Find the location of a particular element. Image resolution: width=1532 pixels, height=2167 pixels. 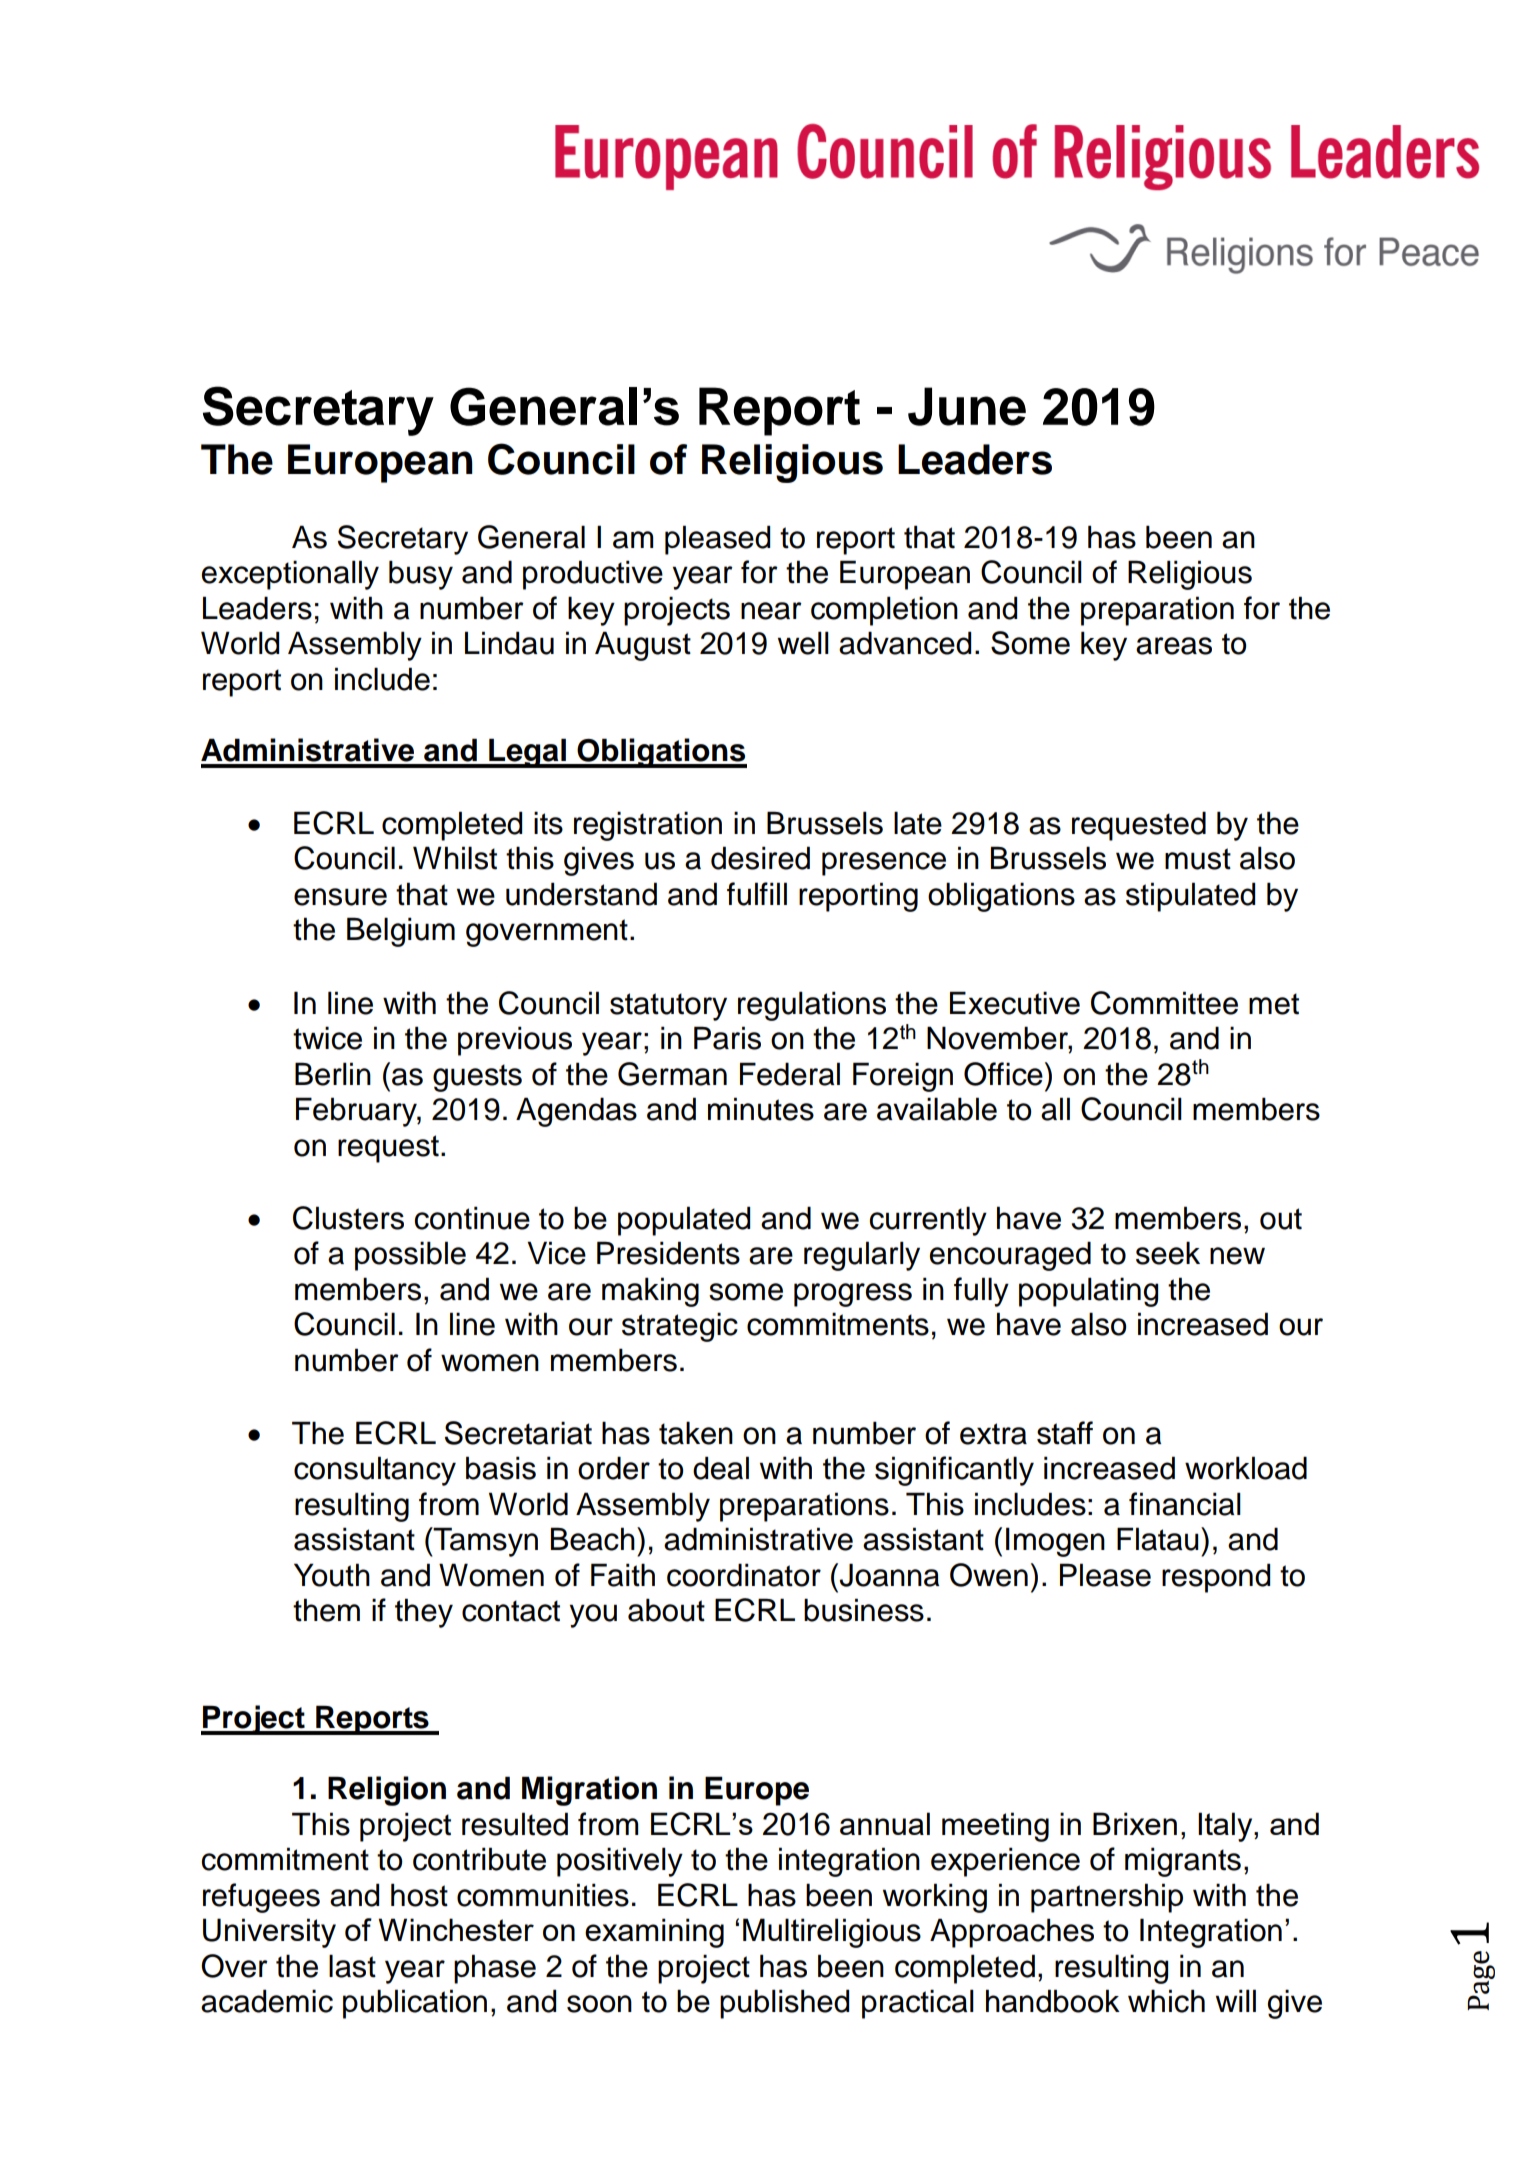

coordinator is located at coordinates (744, 1575).
